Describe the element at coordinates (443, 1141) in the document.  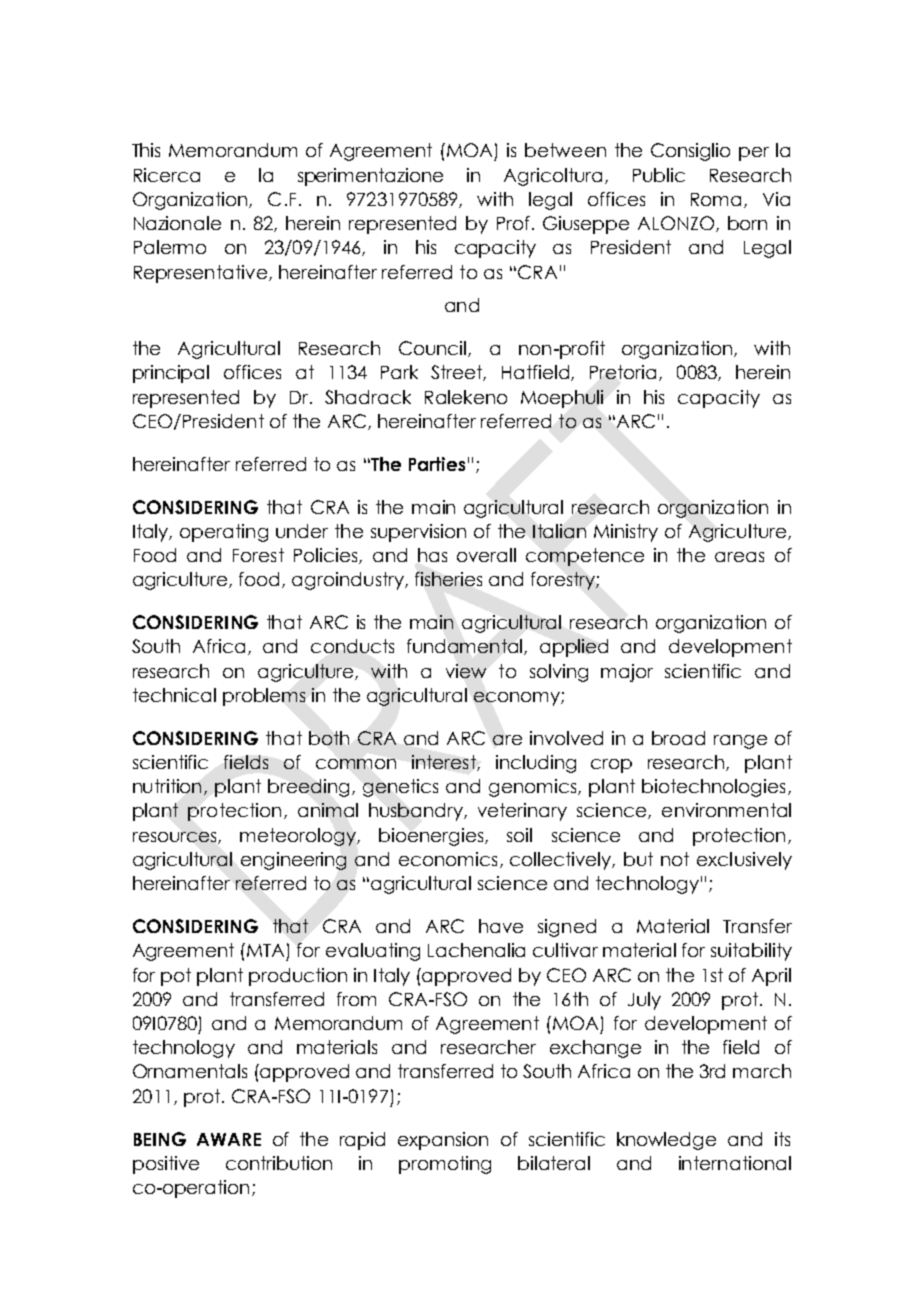
I see `expansion` at that location.
